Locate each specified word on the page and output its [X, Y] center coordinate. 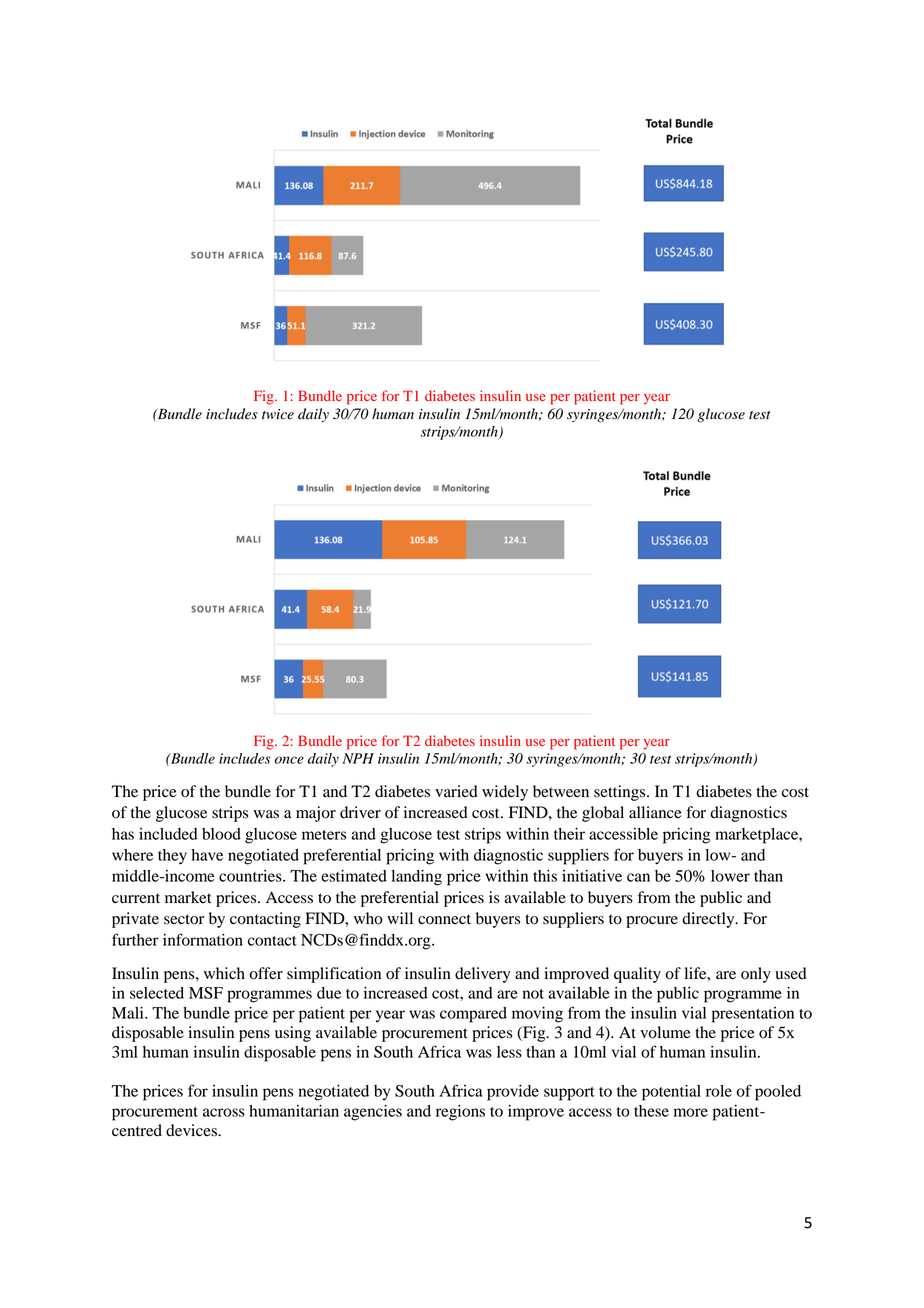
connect [444, 919]
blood [221, 834]
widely [505, 793]
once [289, 760]
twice [278, 414]
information [203, 939]
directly [709, 920]
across [224, 1112]
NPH [358, 758]
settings [621, 793]
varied [456, 791]
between [561, 791]
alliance [655, 812]
